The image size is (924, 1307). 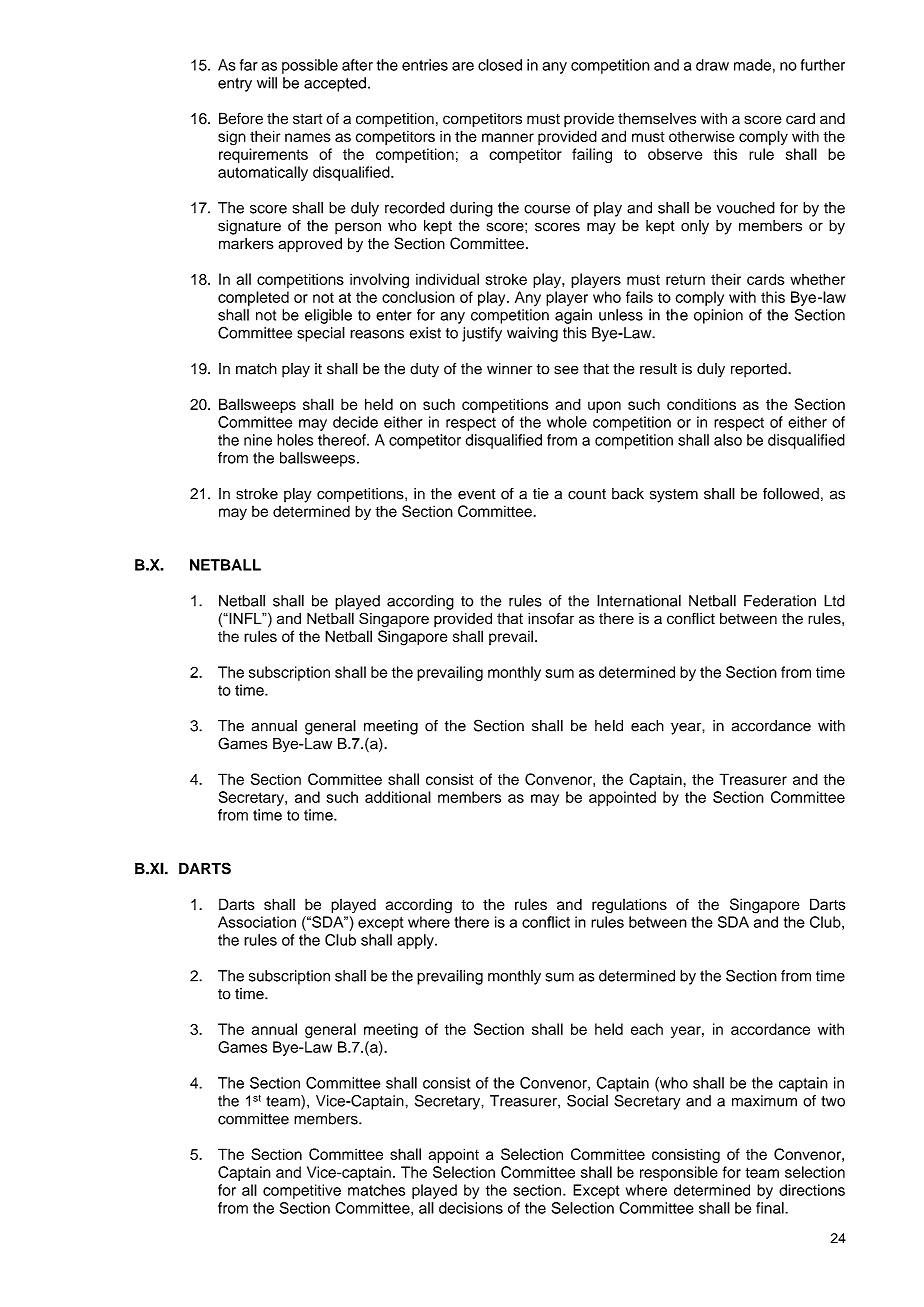 I want to click on competitive, so click(x=302, y=1191).
